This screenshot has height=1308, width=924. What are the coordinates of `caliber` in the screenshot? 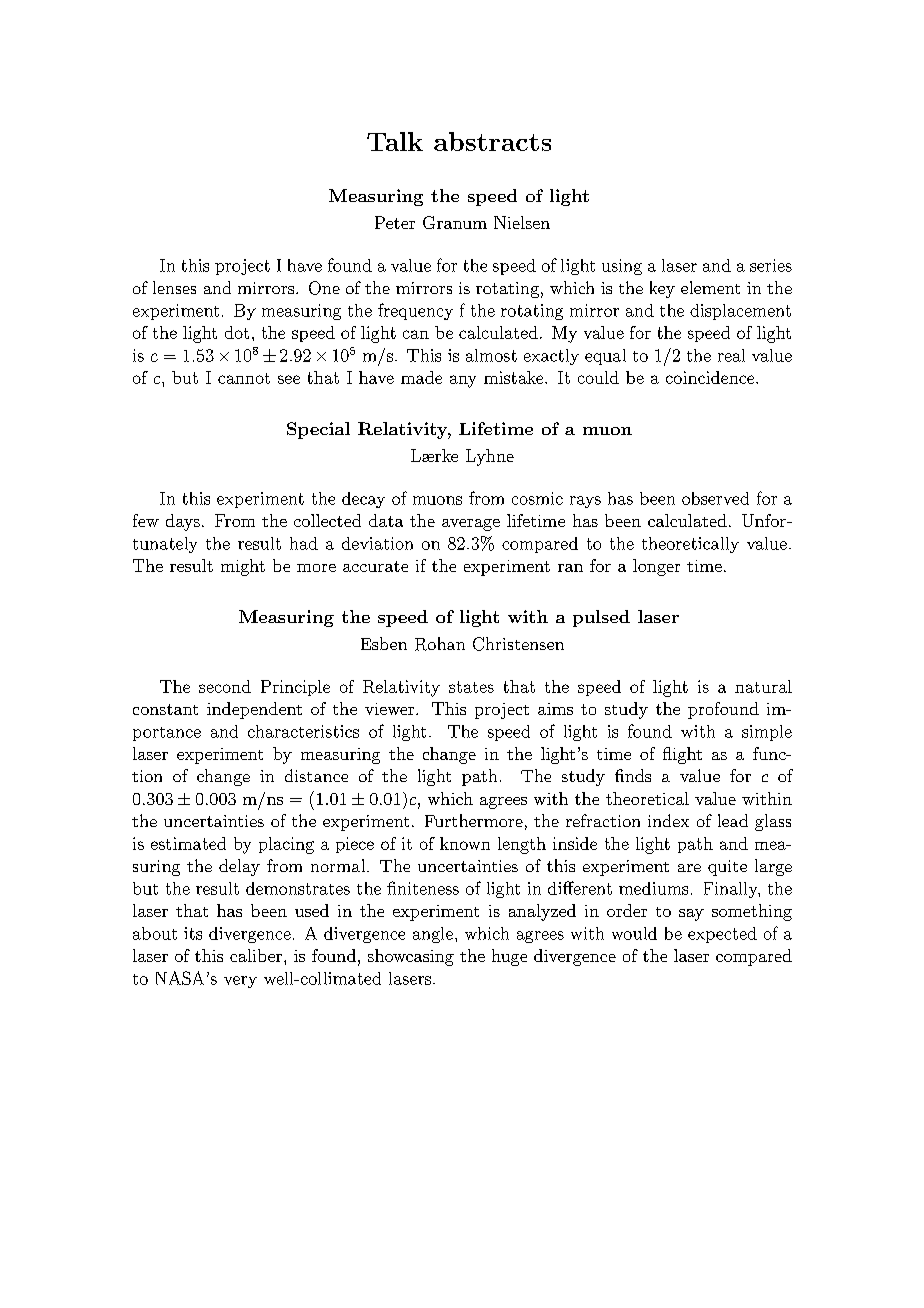 It's located at (257, 955).
